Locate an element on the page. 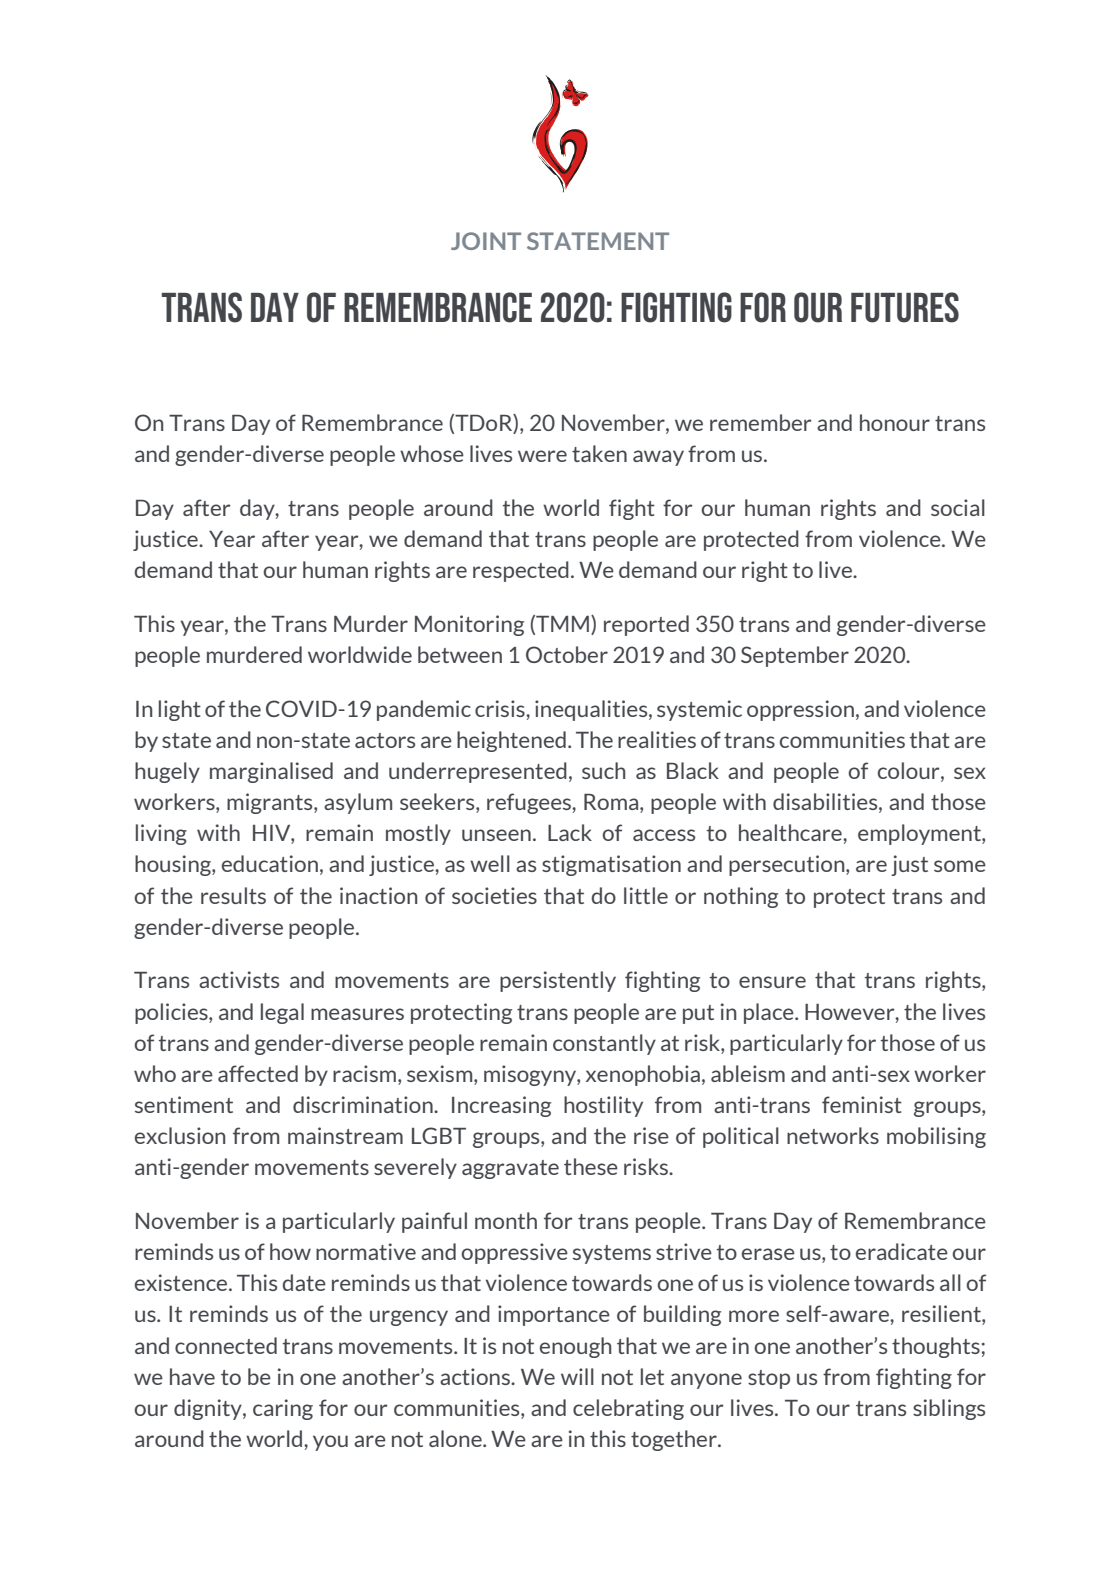  constantly is located at coordinates (604, 1044).
